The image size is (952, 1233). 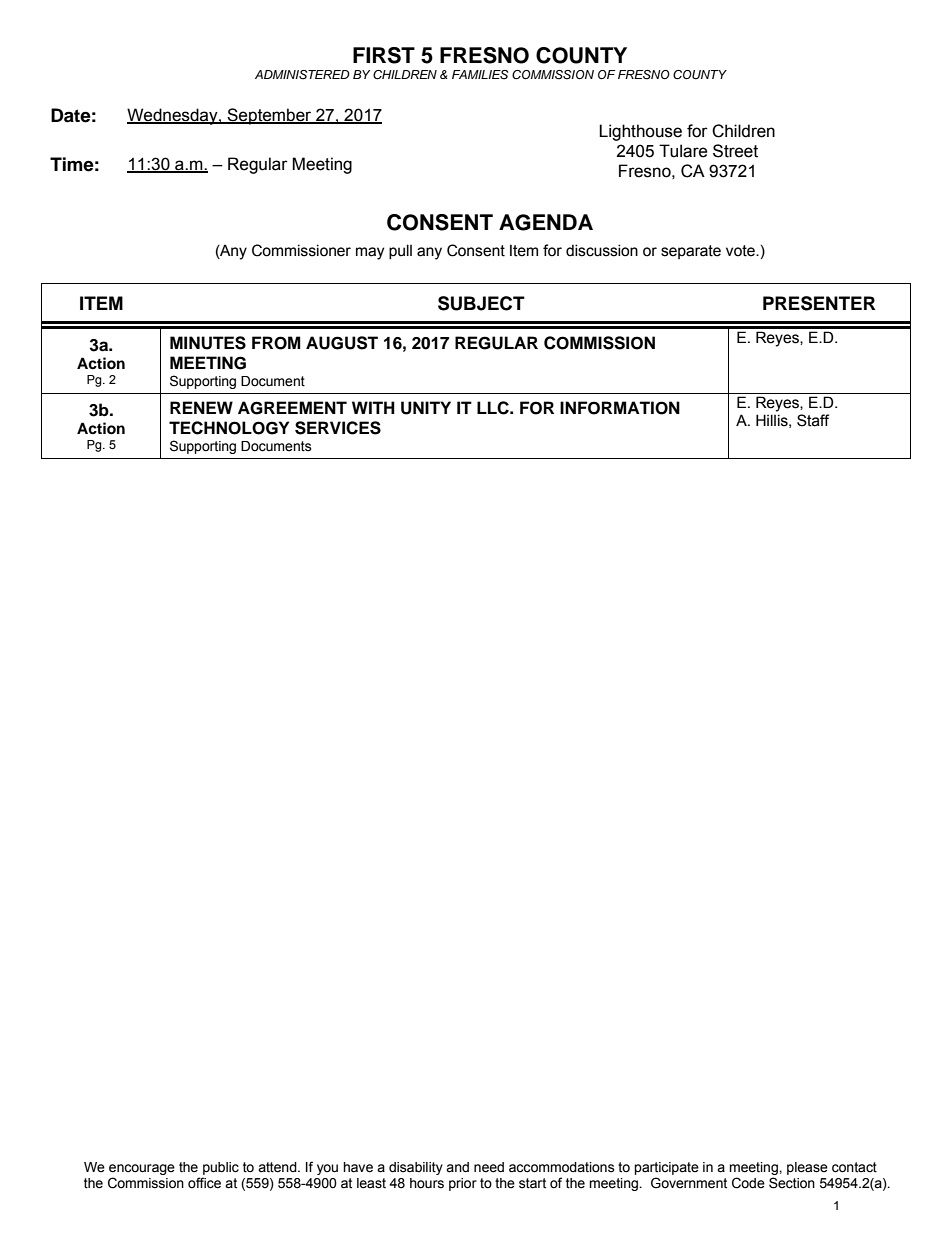 I want to click on TECHNOLOGY, so click(x=229, y=428).
